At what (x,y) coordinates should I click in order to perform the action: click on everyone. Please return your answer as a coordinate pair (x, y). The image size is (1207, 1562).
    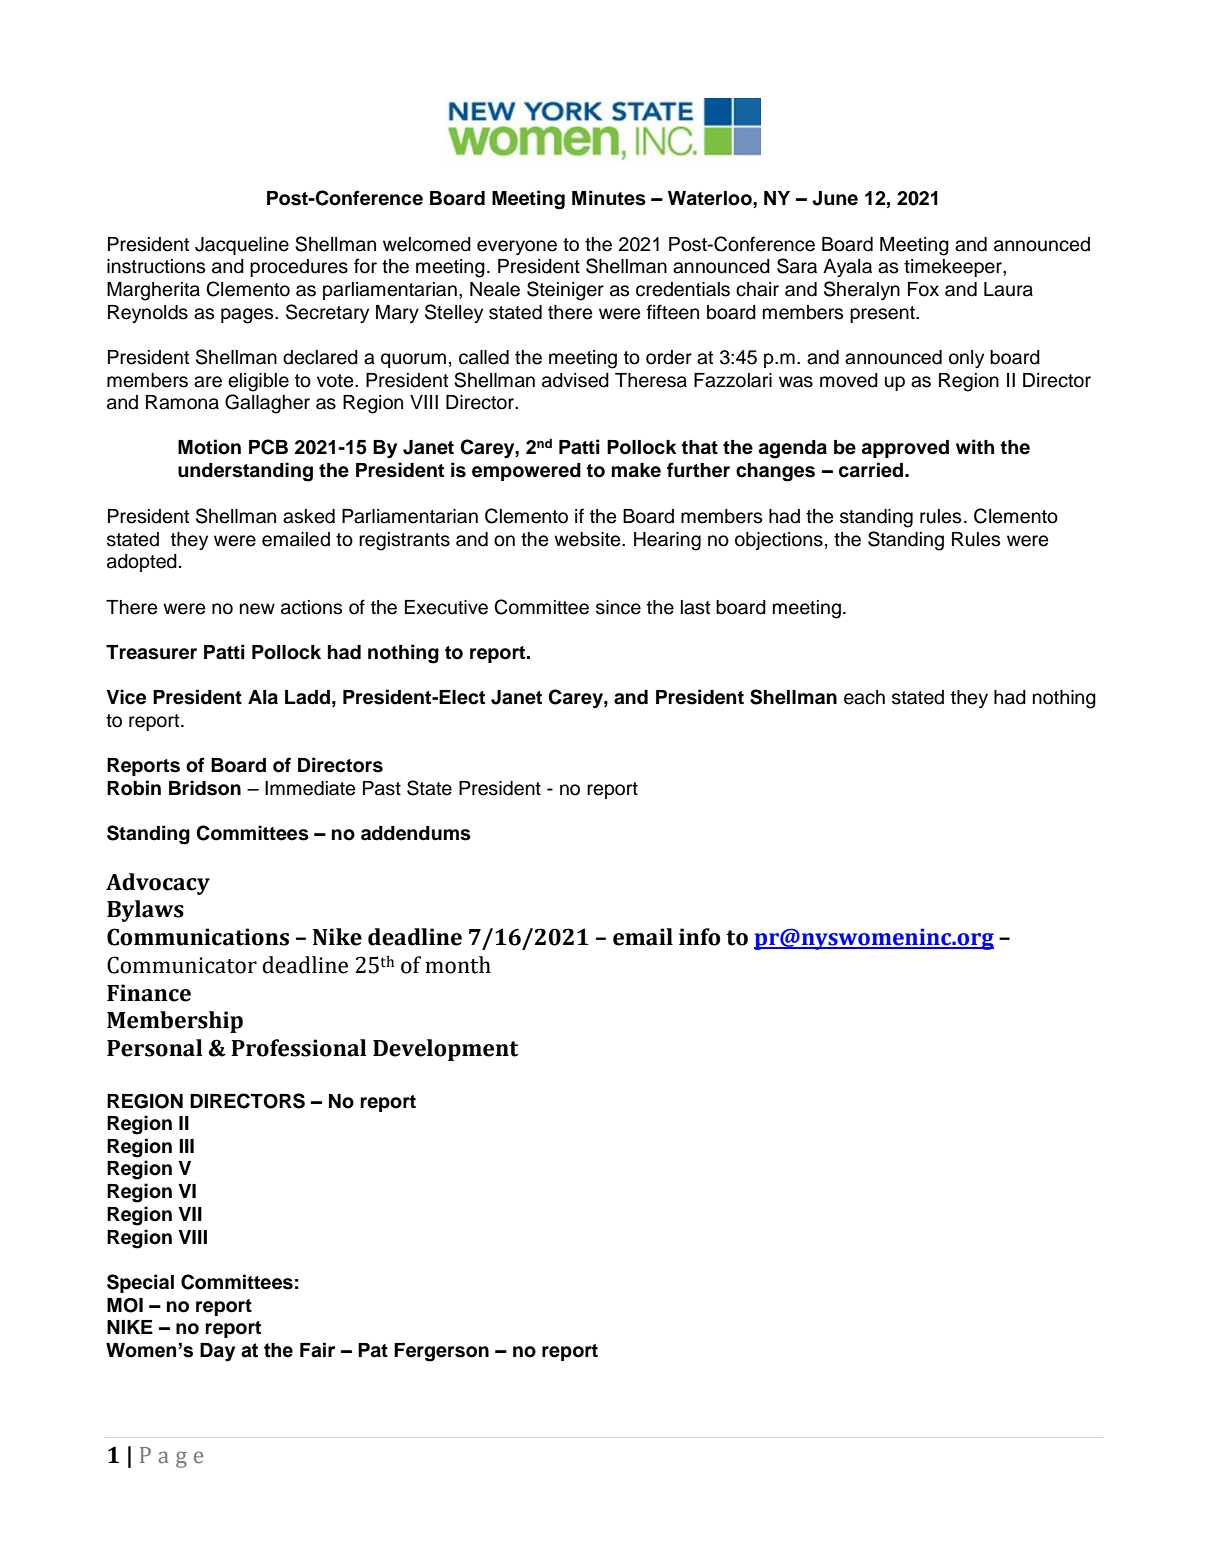
    Looking at the image, I should click on (517, 247).
